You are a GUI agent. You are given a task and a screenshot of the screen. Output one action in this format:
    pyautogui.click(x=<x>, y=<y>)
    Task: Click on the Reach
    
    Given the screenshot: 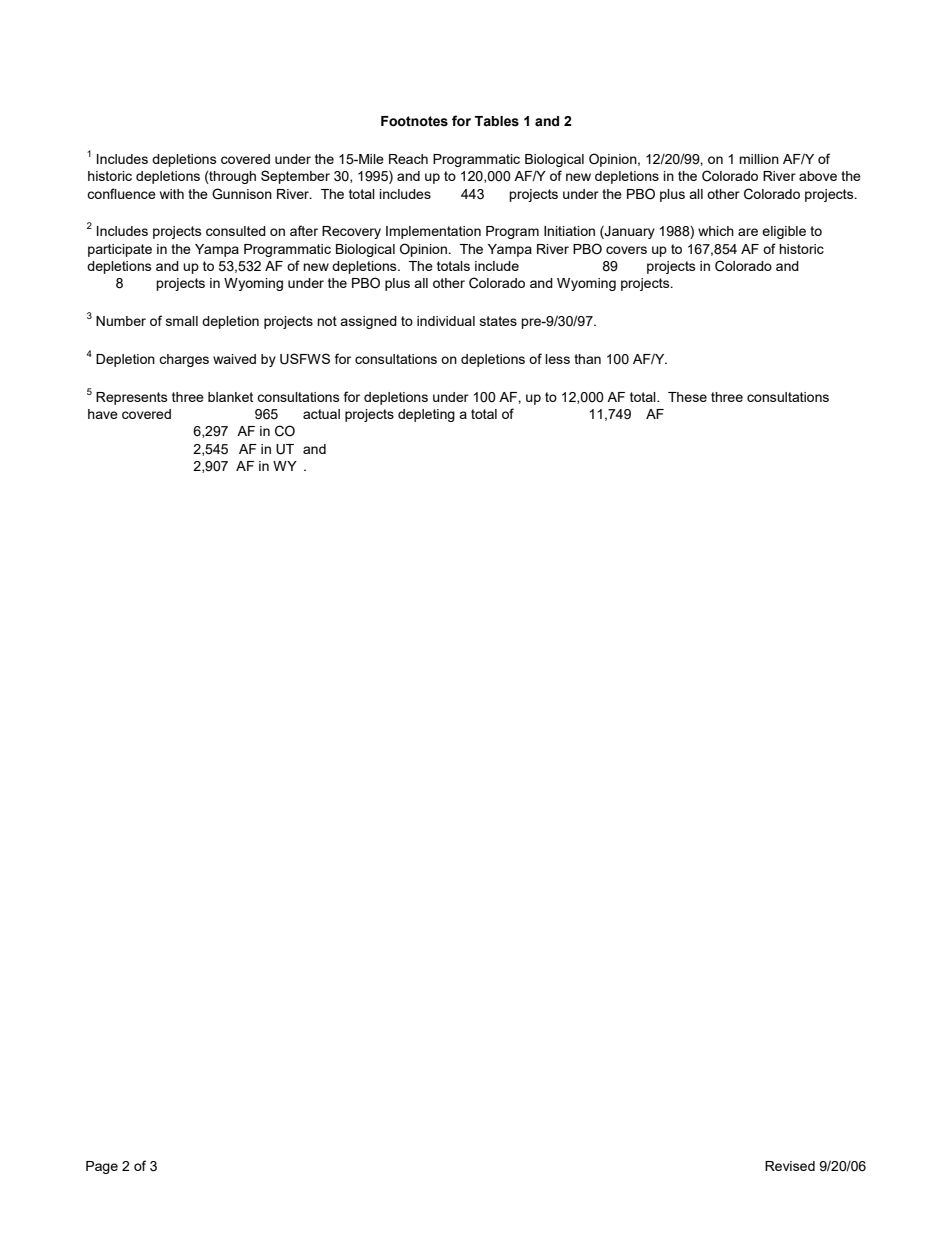 What is the action you would take?
    pyautogui.click(x=408, y=159)
